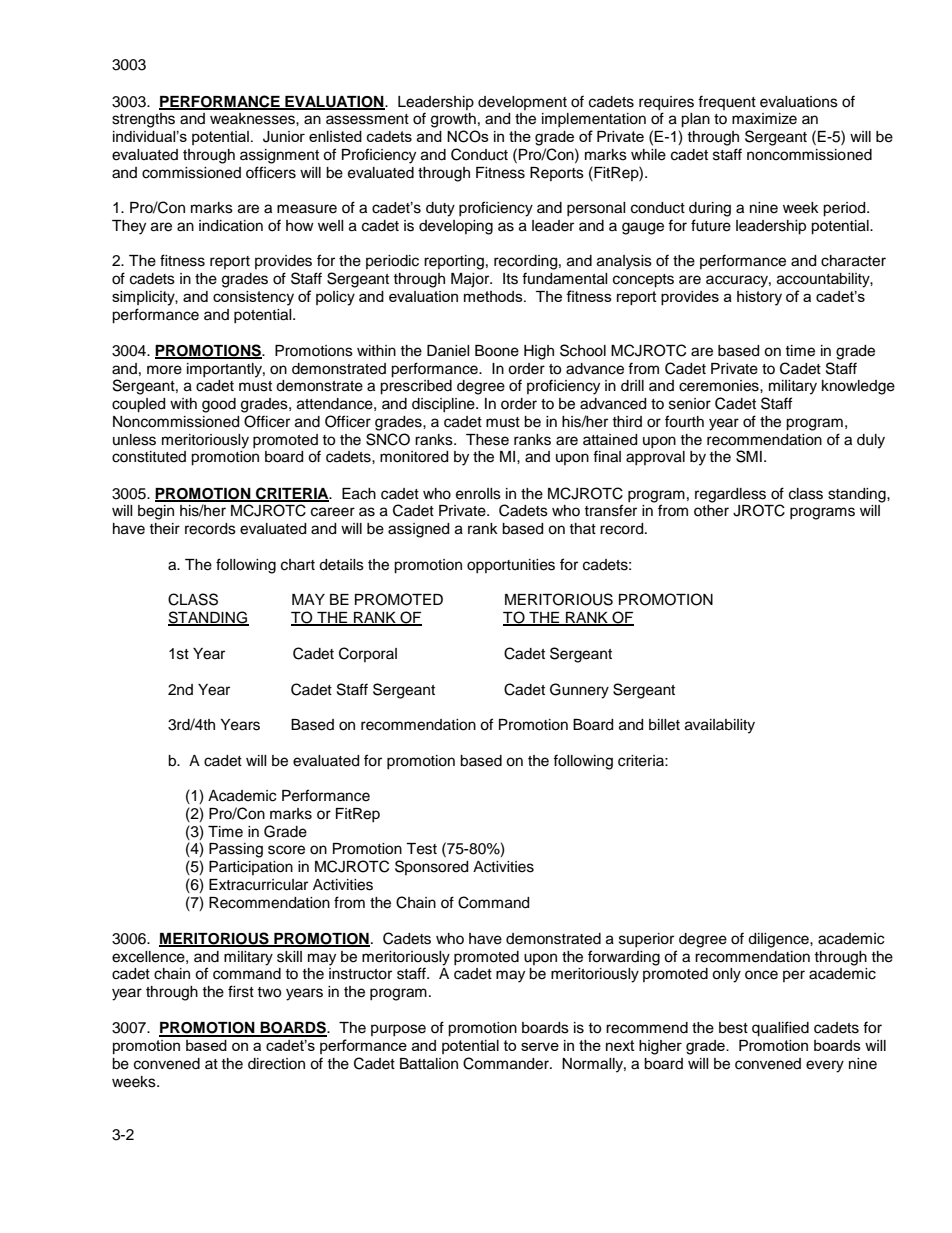  What do you see at coordinates (759, 298) in the screenshot?
I see `history` at bounding box center [759, 298].
